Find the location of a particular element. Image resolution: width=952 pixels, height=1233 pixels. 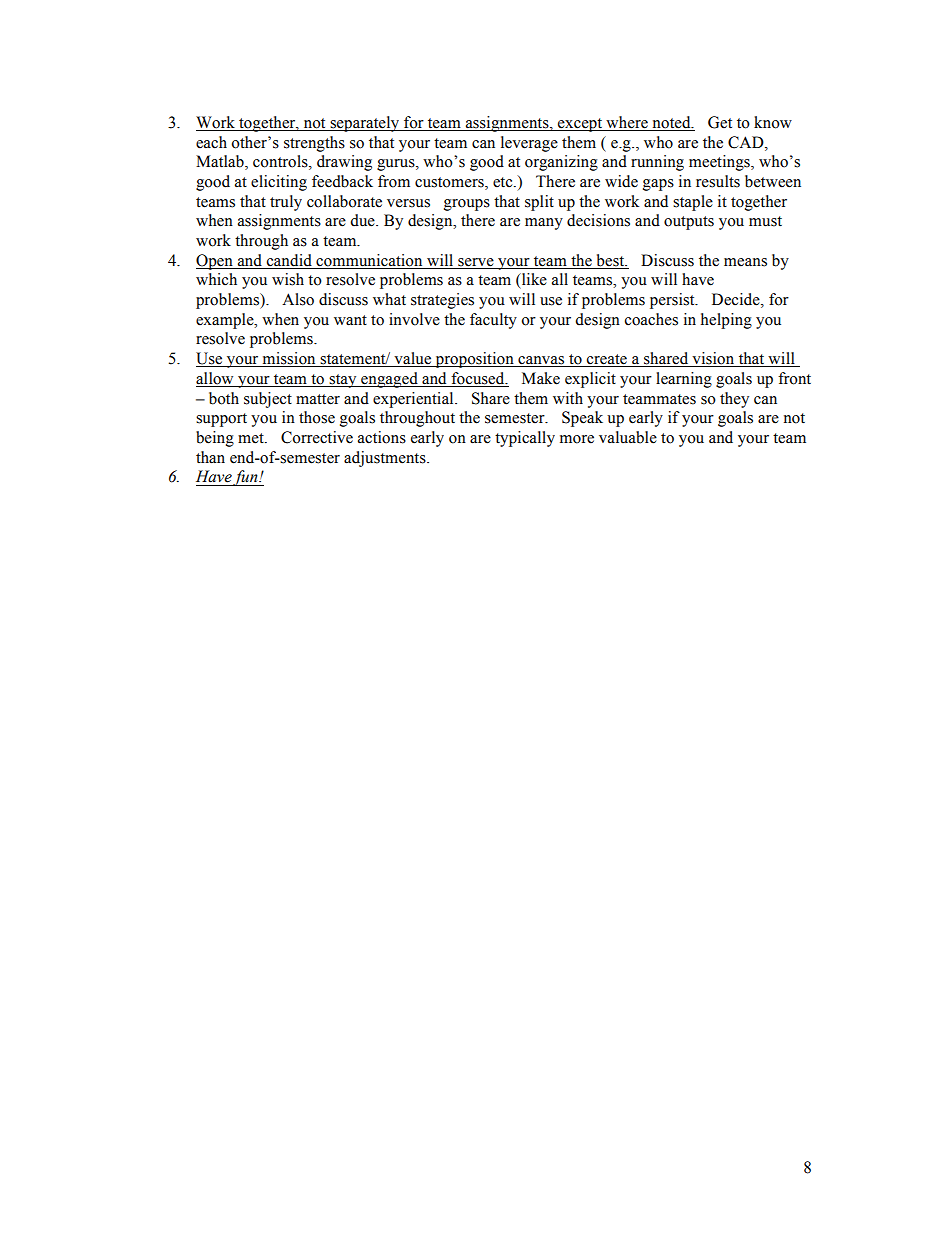

learning is located at coordinates (684, 380).
